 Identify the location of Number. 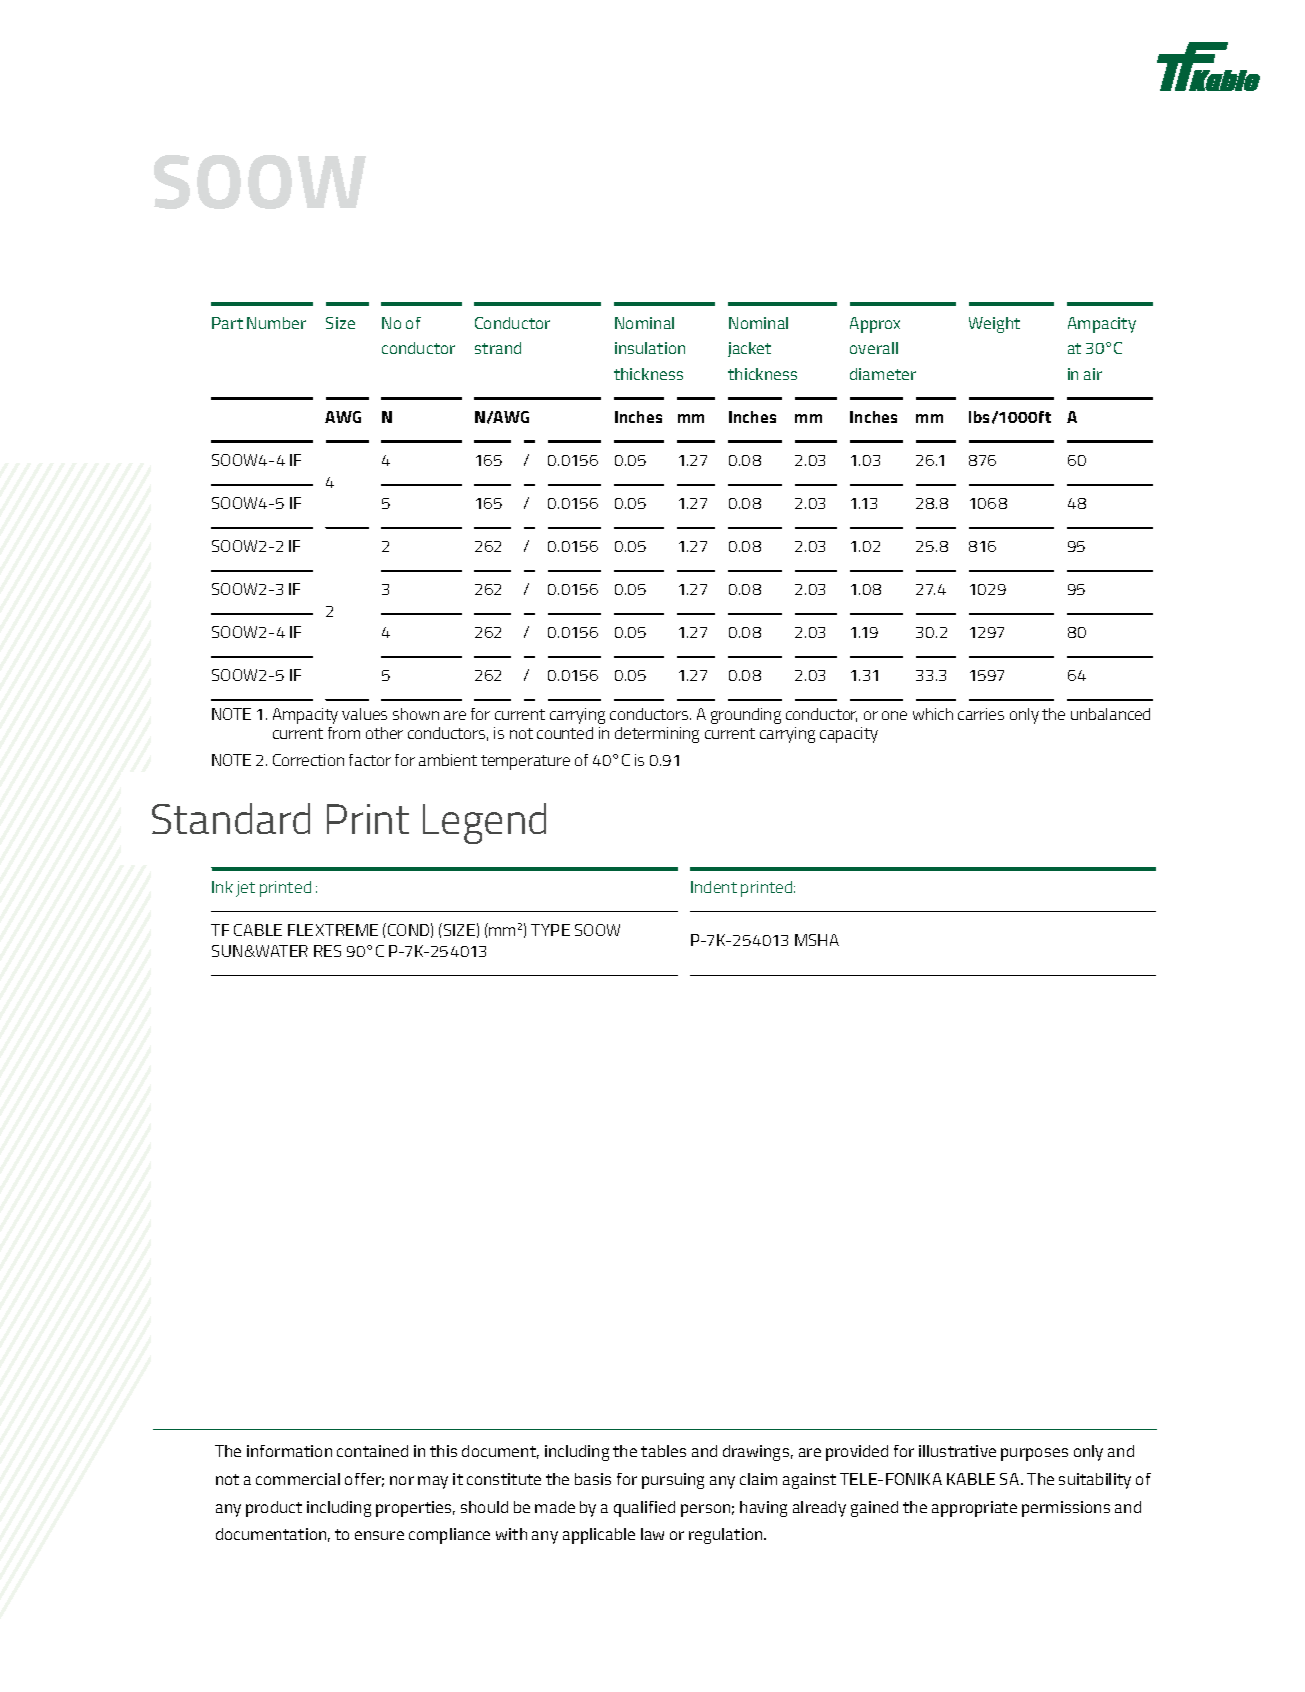
(276, 323).
